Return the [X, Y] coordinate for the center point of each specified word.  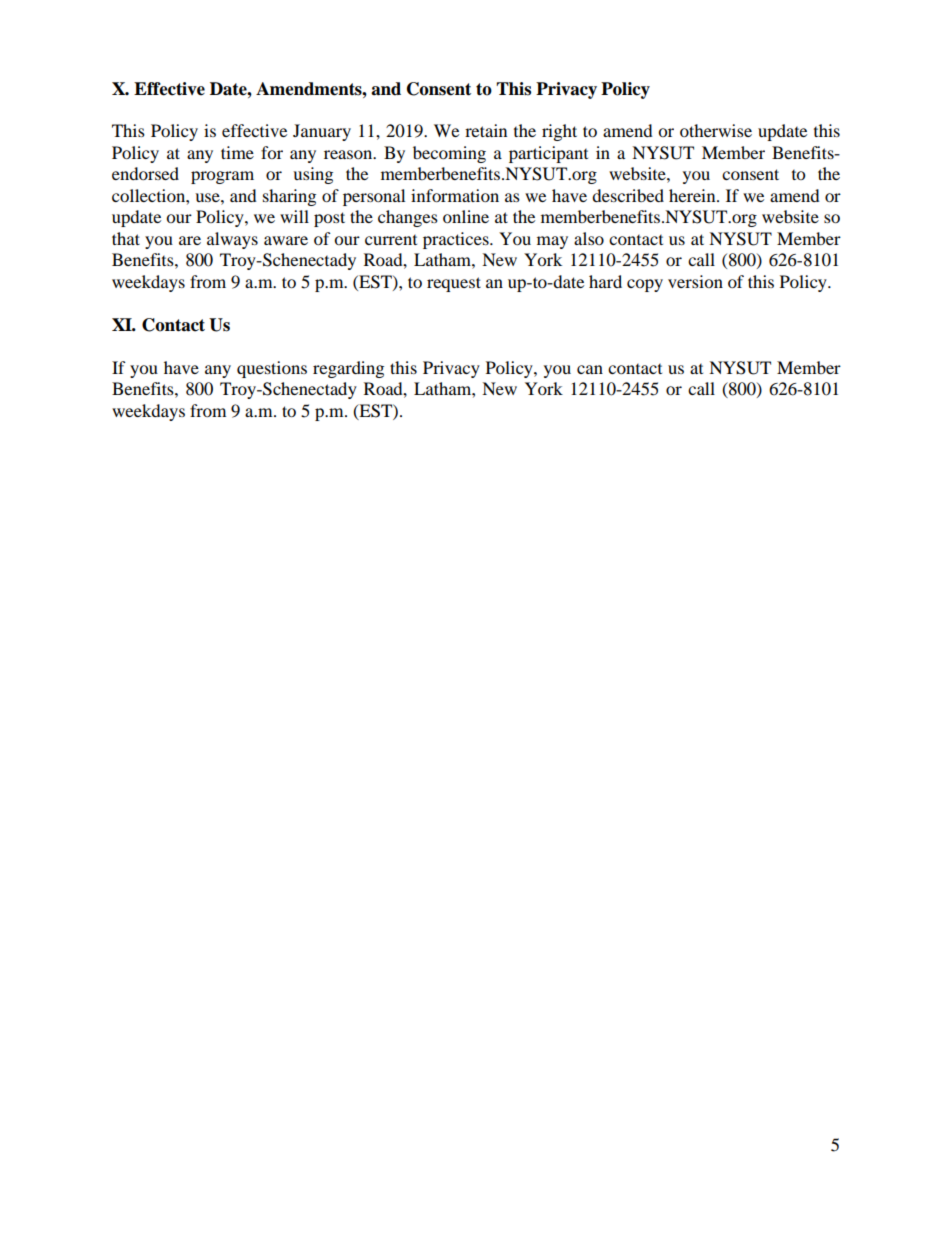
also [589, 238]
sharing [289, 197]
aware [286, 240]
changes [408, 218]
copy [645, 285]
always [232, 240]
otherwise [716, 130]
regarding [348, 369]
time [237, 152]
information [455, 195]
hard [605, 281]
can [590, 369]
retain [486, 130]
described [628, 195]
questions [272, 369]
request [454, 284]
